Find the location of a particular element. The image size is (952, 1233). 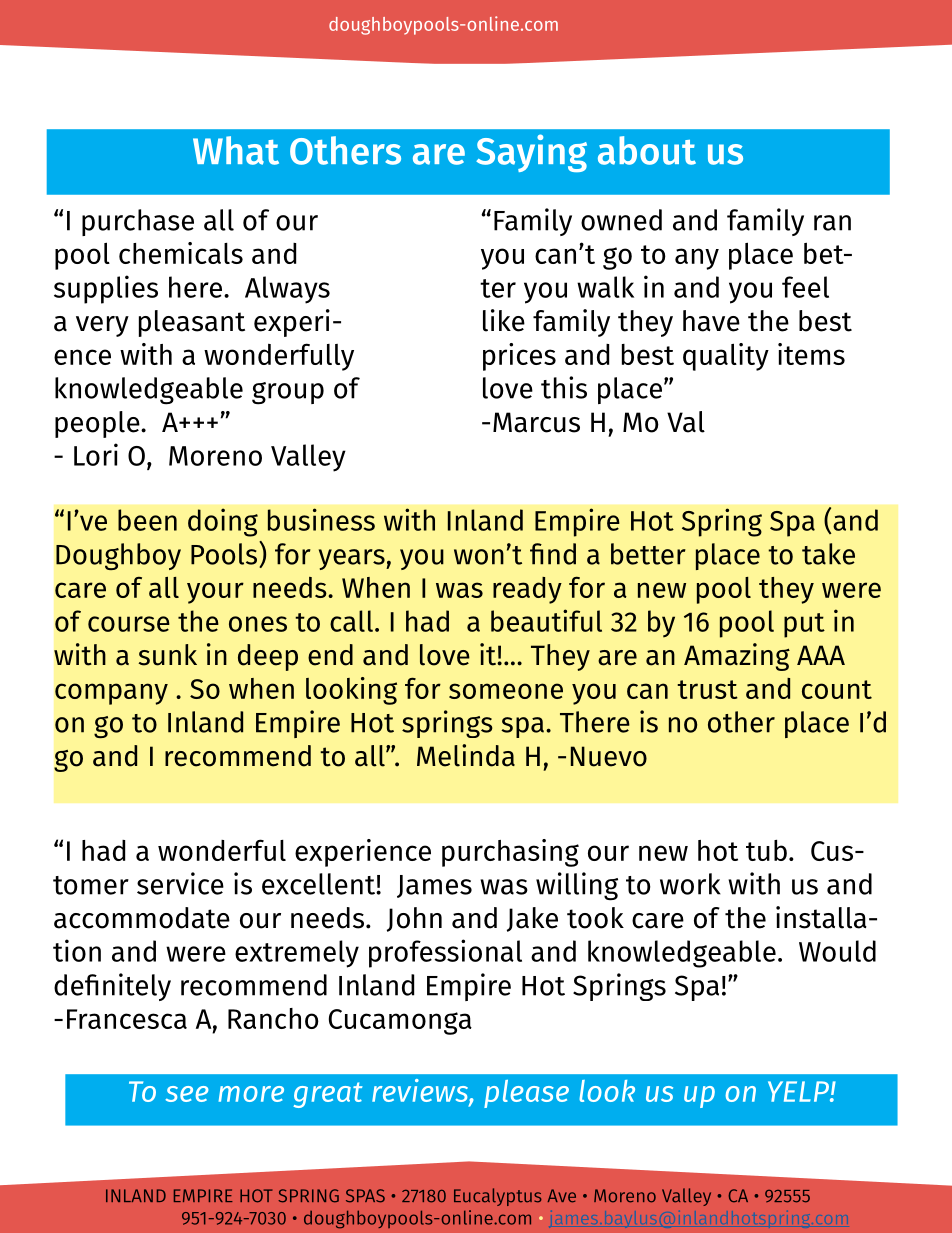

What is located at coordinates (236, 150).
